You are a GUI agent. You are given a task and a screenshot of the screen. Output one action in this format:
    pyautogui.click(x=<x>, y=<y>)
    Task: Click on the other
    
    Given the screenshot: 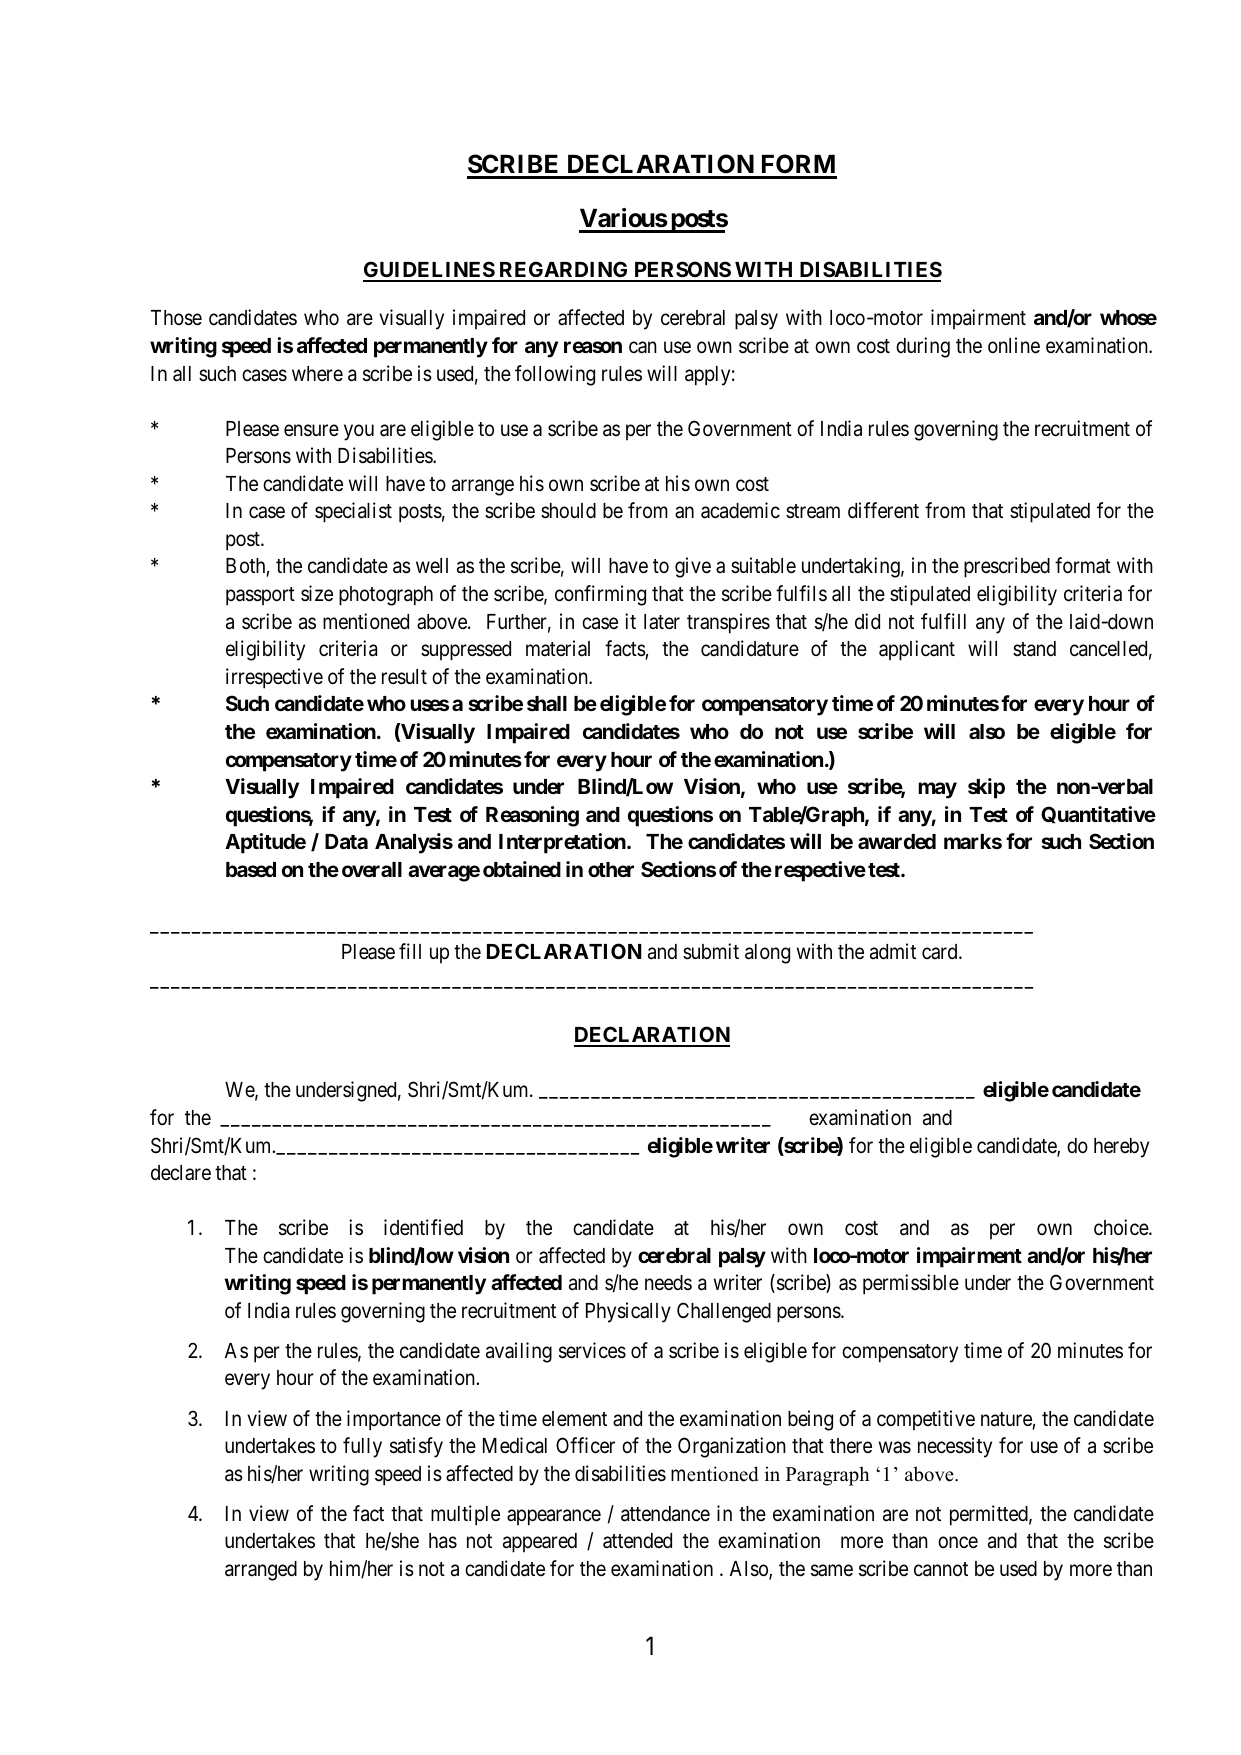 What is the action you would take?
    pyautogui.click(x=611, y=869)
